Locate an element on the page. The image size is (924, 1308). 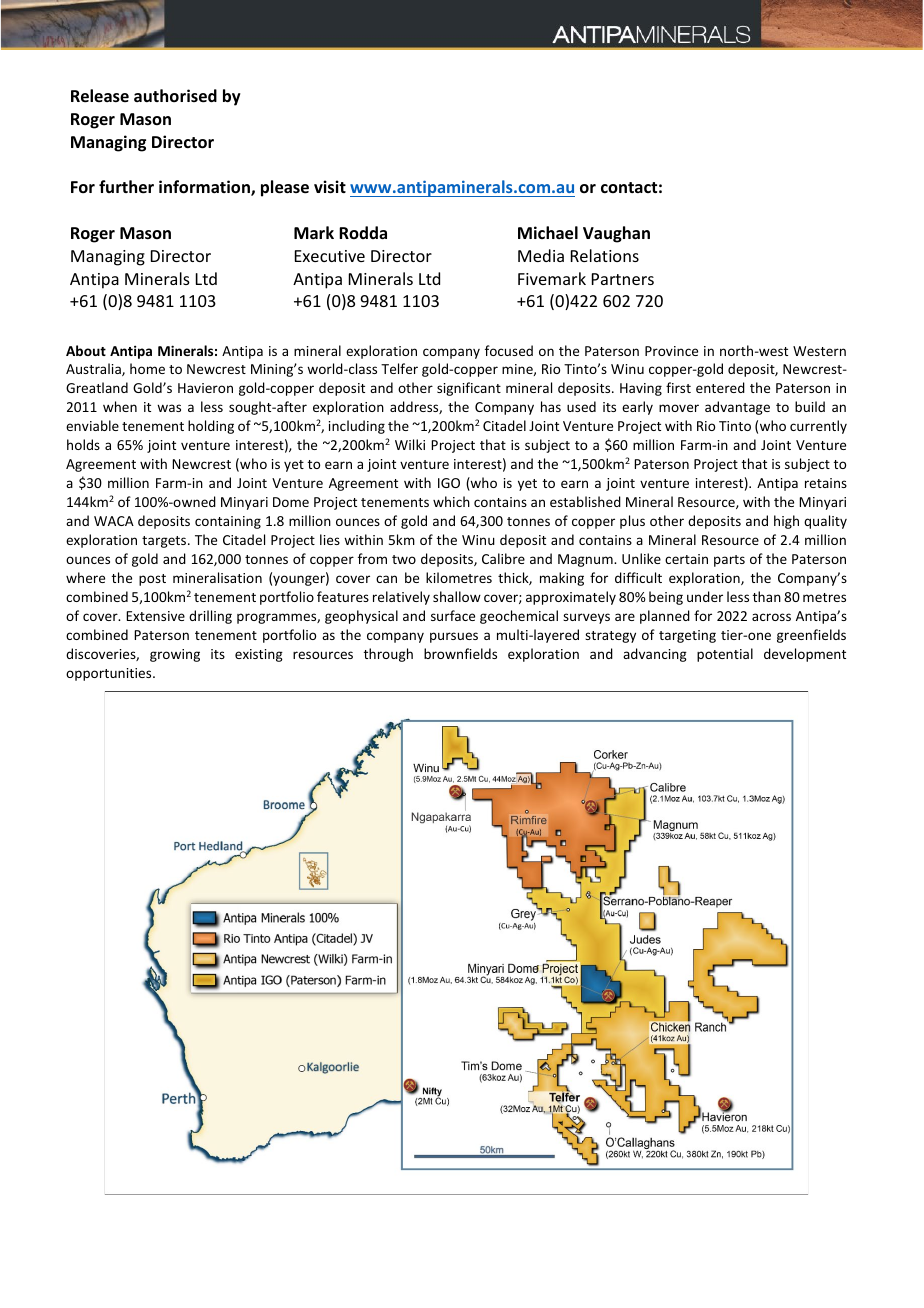
Media is located at coordinates (541, 255).
